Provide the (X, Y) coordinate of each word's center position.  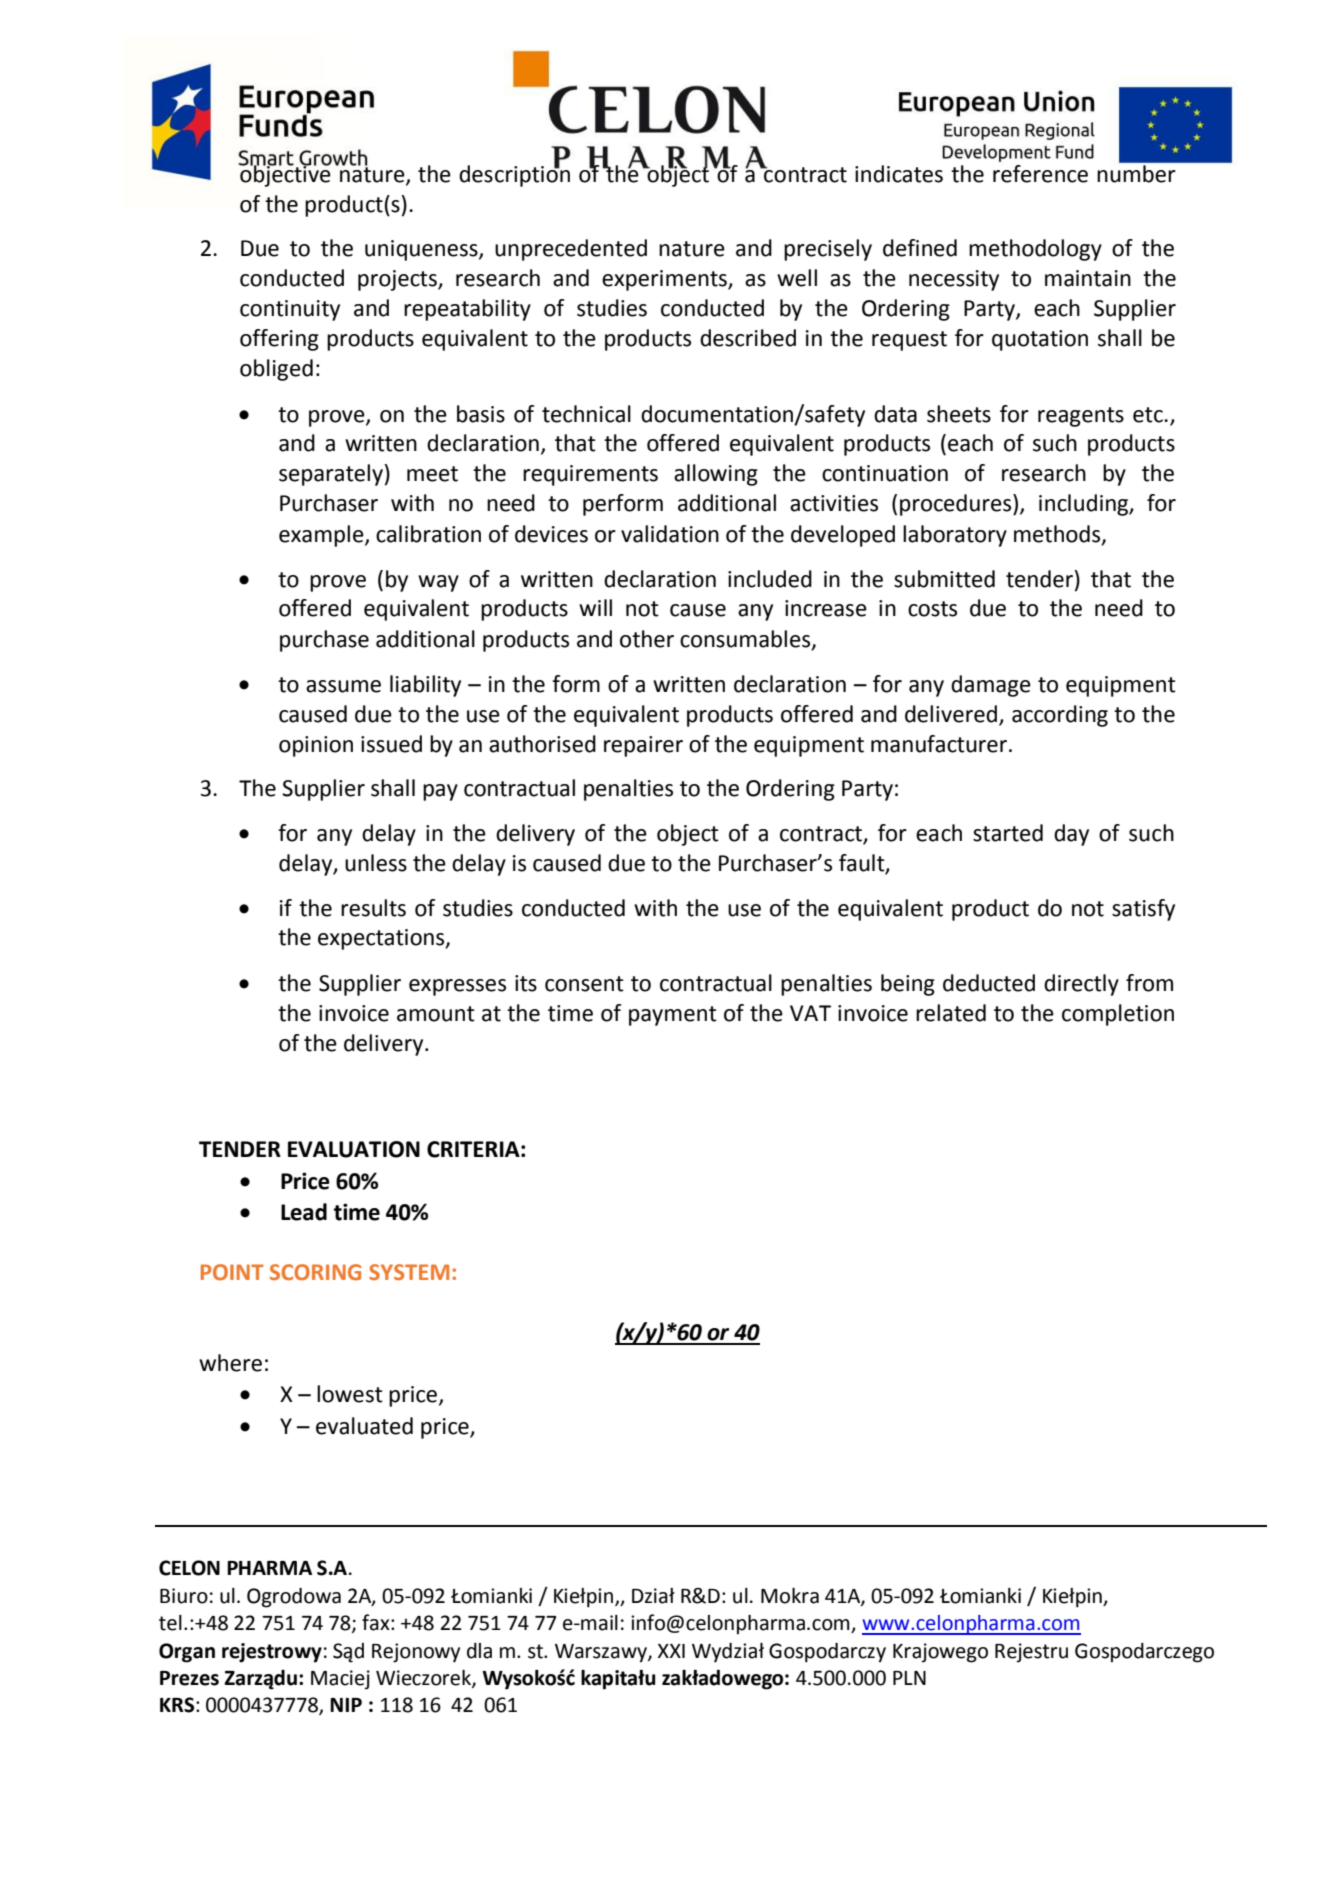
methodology (1035, 250)
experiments (665, 280)
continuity (290, 310)
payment (673, 1016)
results (373, 908)
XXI (671, 1651)
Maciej (340, 1680)
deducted (989, 983)
